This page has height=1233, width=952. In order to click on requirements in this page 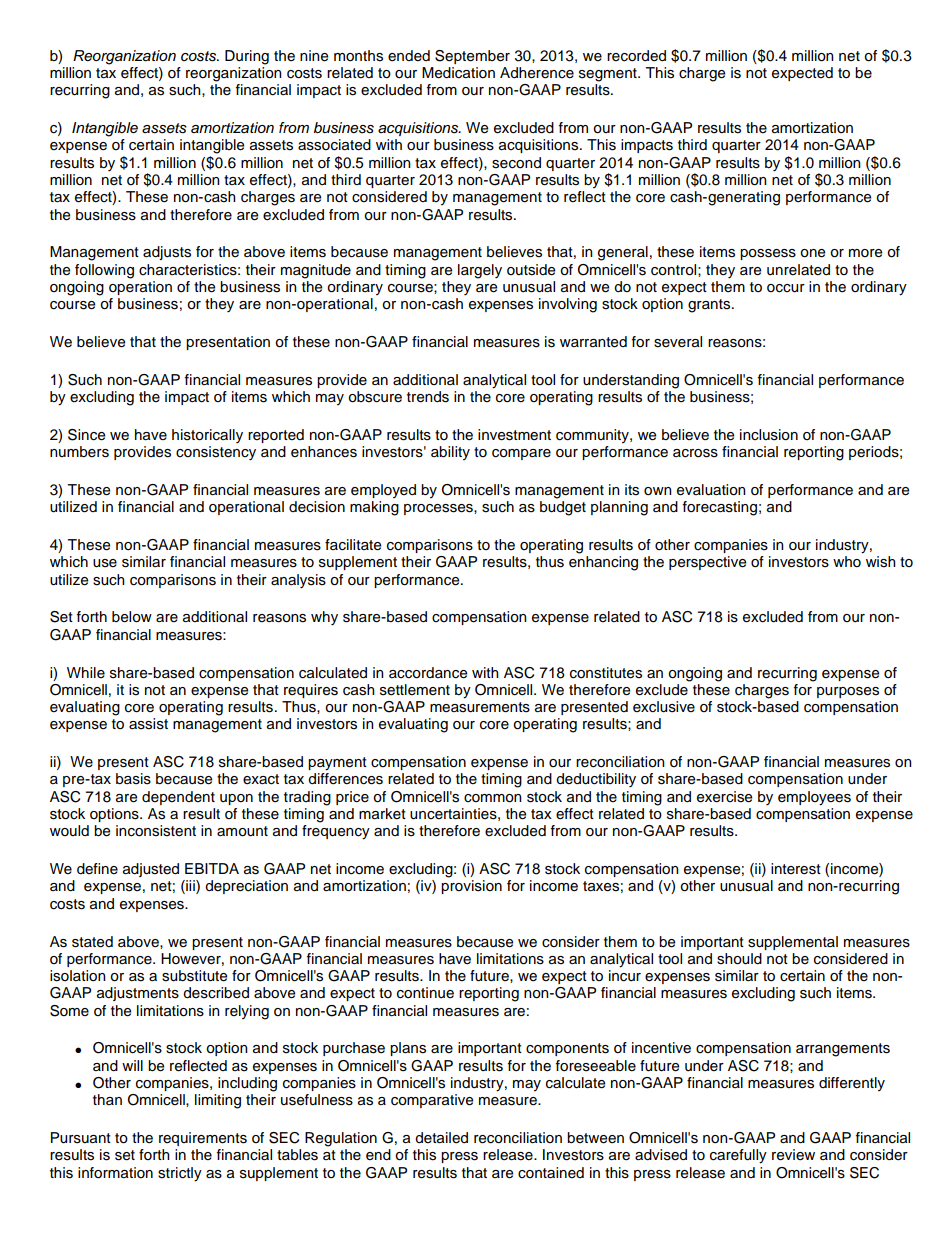, I will do `click(203, 1139)`.
